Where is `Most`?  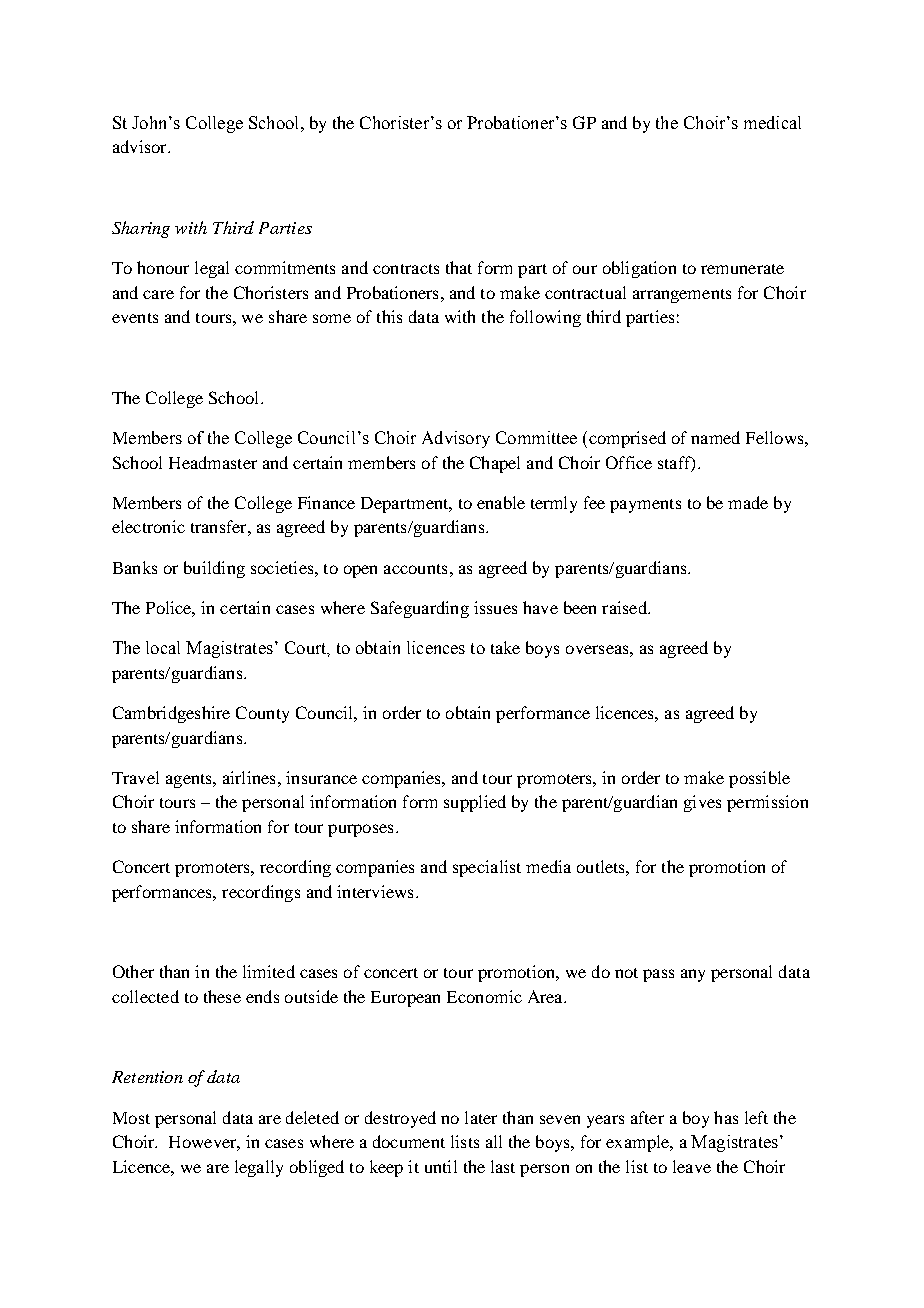 Most is located at coordinates (131, 1118).
